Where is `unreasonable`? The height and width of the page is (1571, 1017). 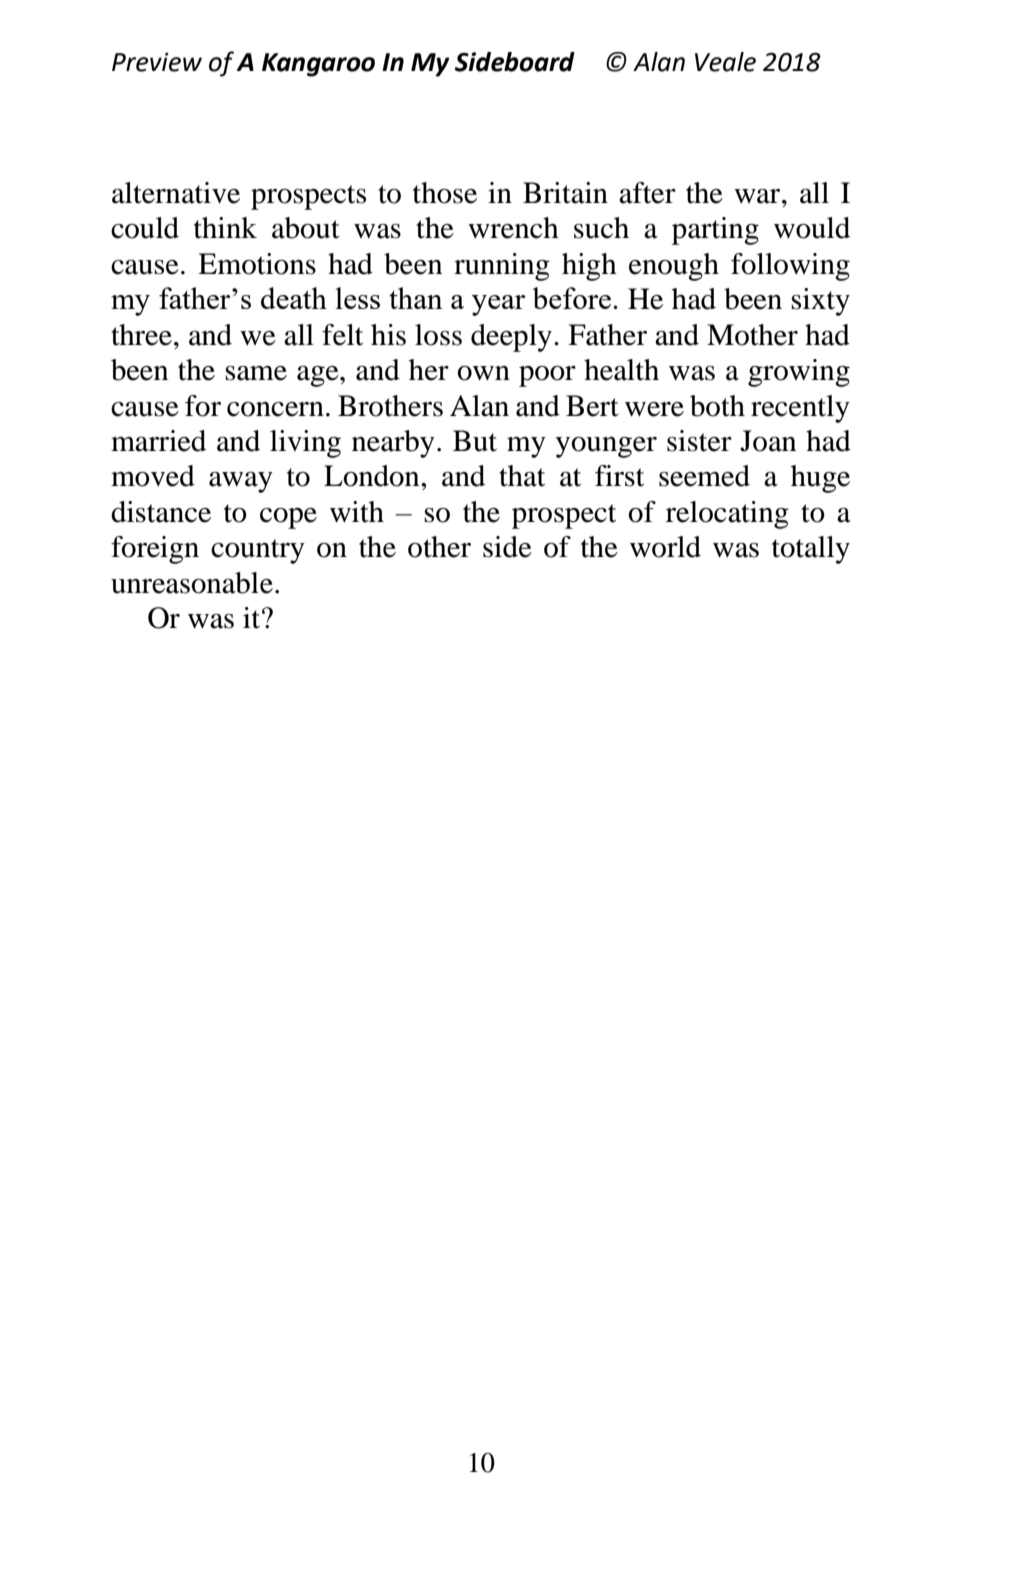 unreasonable is located at coordinates (192, 583).
